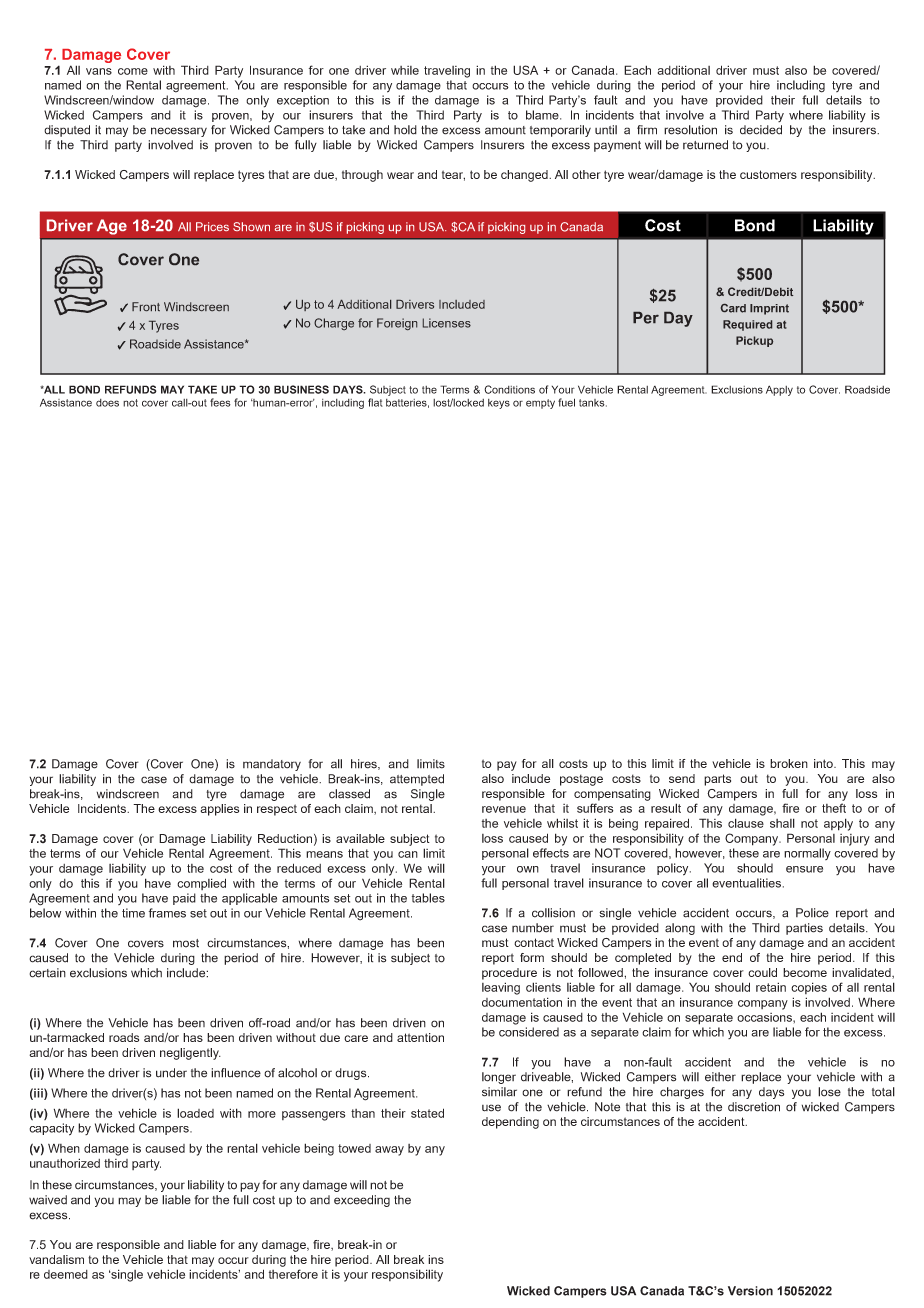 Image resolution: width=924 pixels, height=1308 pixels. What do you see at coordinates (750, 1291) in the image?
I see `Version` at bounding box center [750, 1291].
